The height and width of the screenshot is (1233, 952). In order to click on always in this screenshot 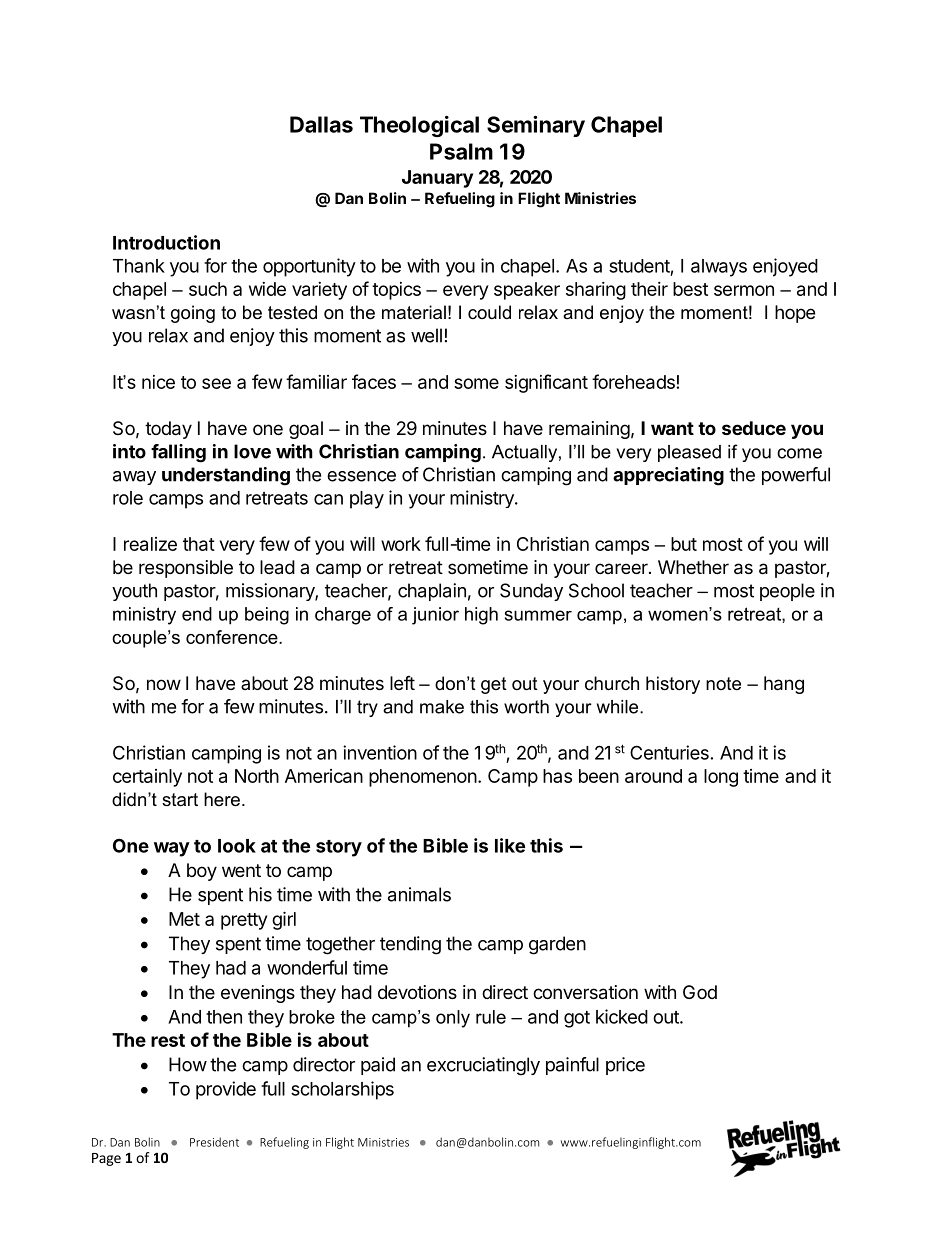, I will do `click(719, 268)`.
